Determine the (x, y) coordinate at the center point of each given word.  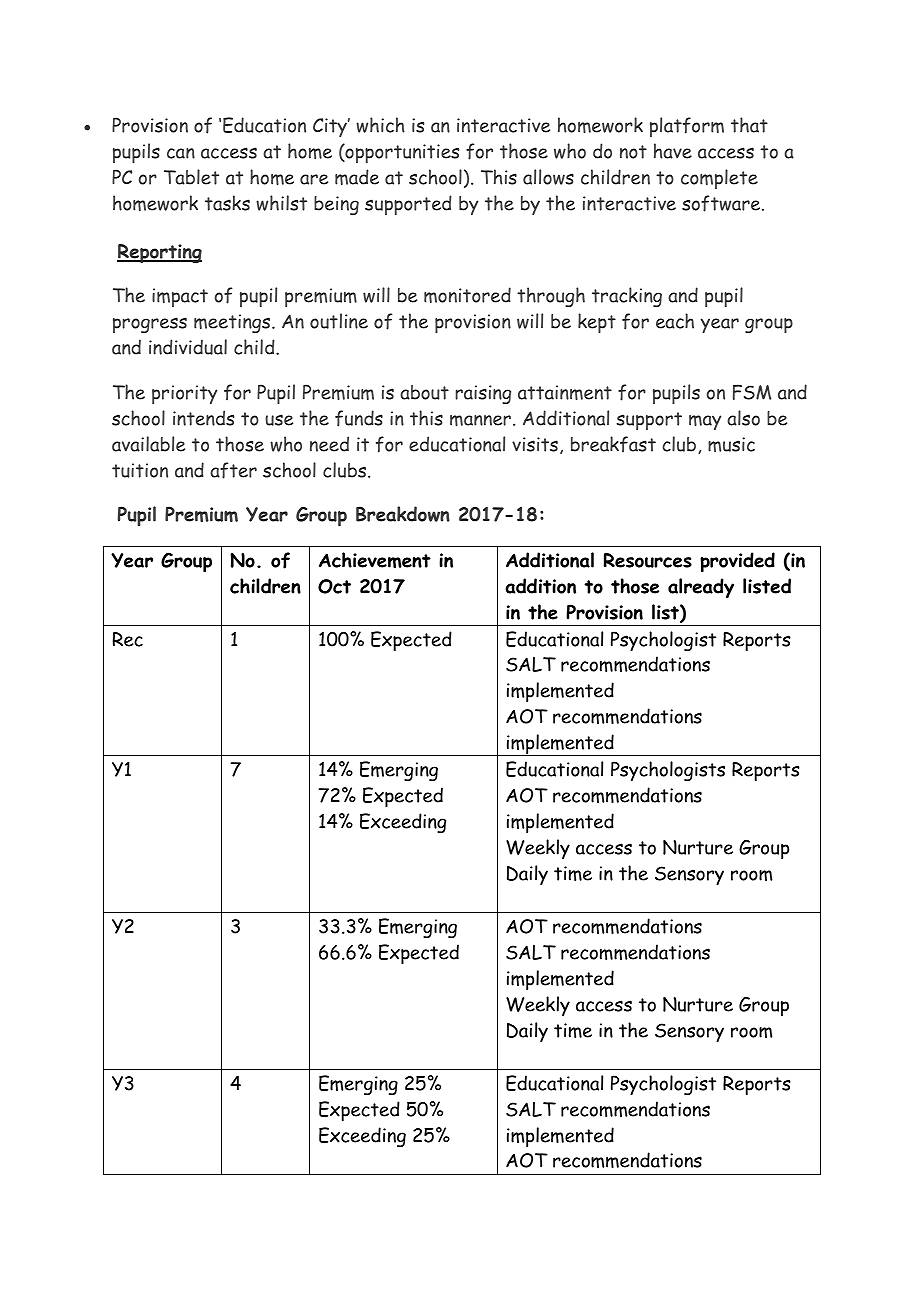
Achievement (375, 560)
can (181, 153)
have (673, 151)
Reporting (159, 253)
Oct (334, 586)
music (731, 444)
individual (188, 347)
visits (535, 444)
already (701, 588)
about (424, 392)
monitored (467, 295)
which (380, 125)
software (722, 203)
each (675, 321)
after (233, 470)
